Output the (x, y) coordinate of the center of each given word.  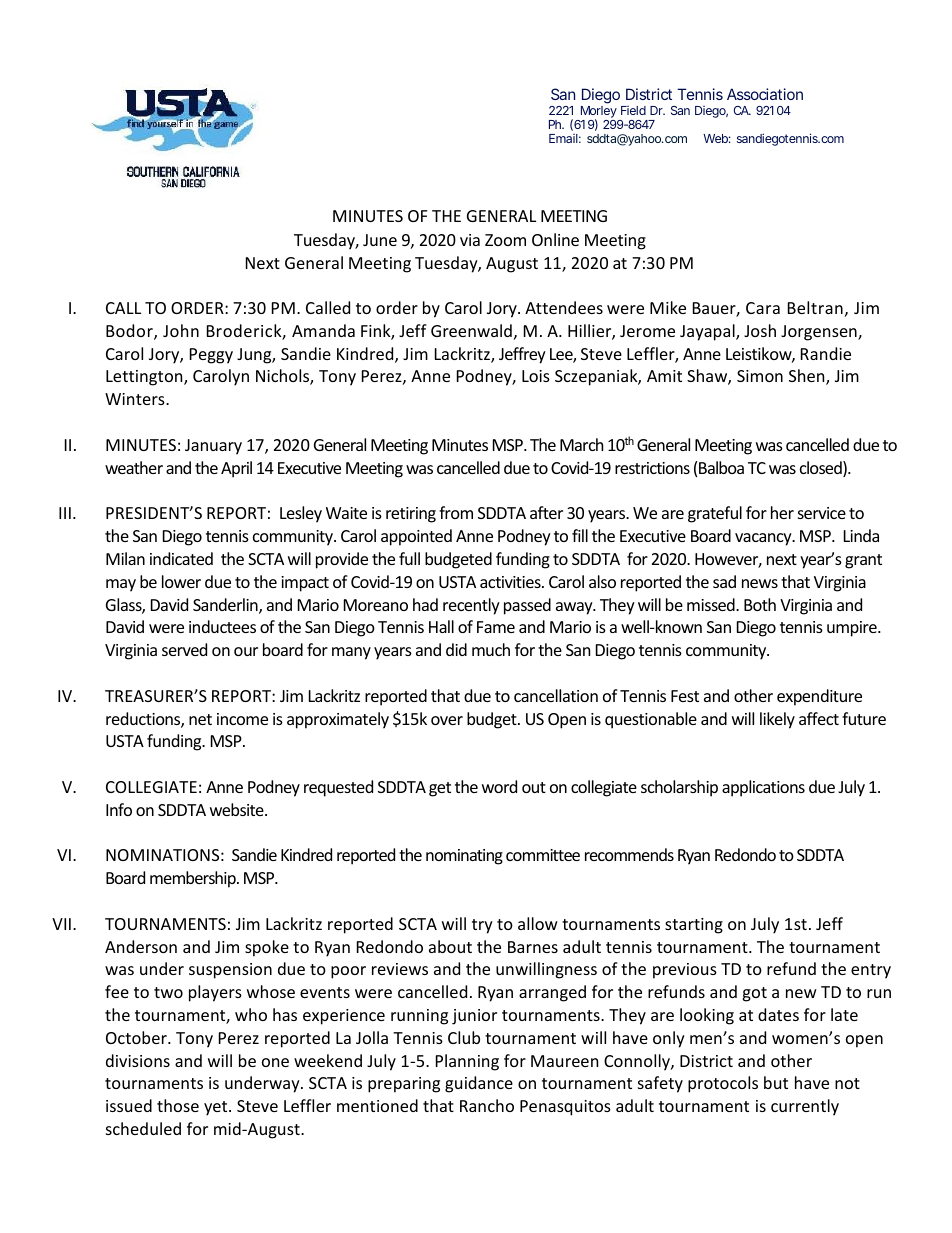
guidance (479, 1084)
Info (119, 809)
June (380, 240)
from (456, 512)
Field (633, 110)
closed (822, 469)
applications (763, 788)
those (178, 1105)
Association (765, 94)
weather (134, 467)
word (499, 786)
